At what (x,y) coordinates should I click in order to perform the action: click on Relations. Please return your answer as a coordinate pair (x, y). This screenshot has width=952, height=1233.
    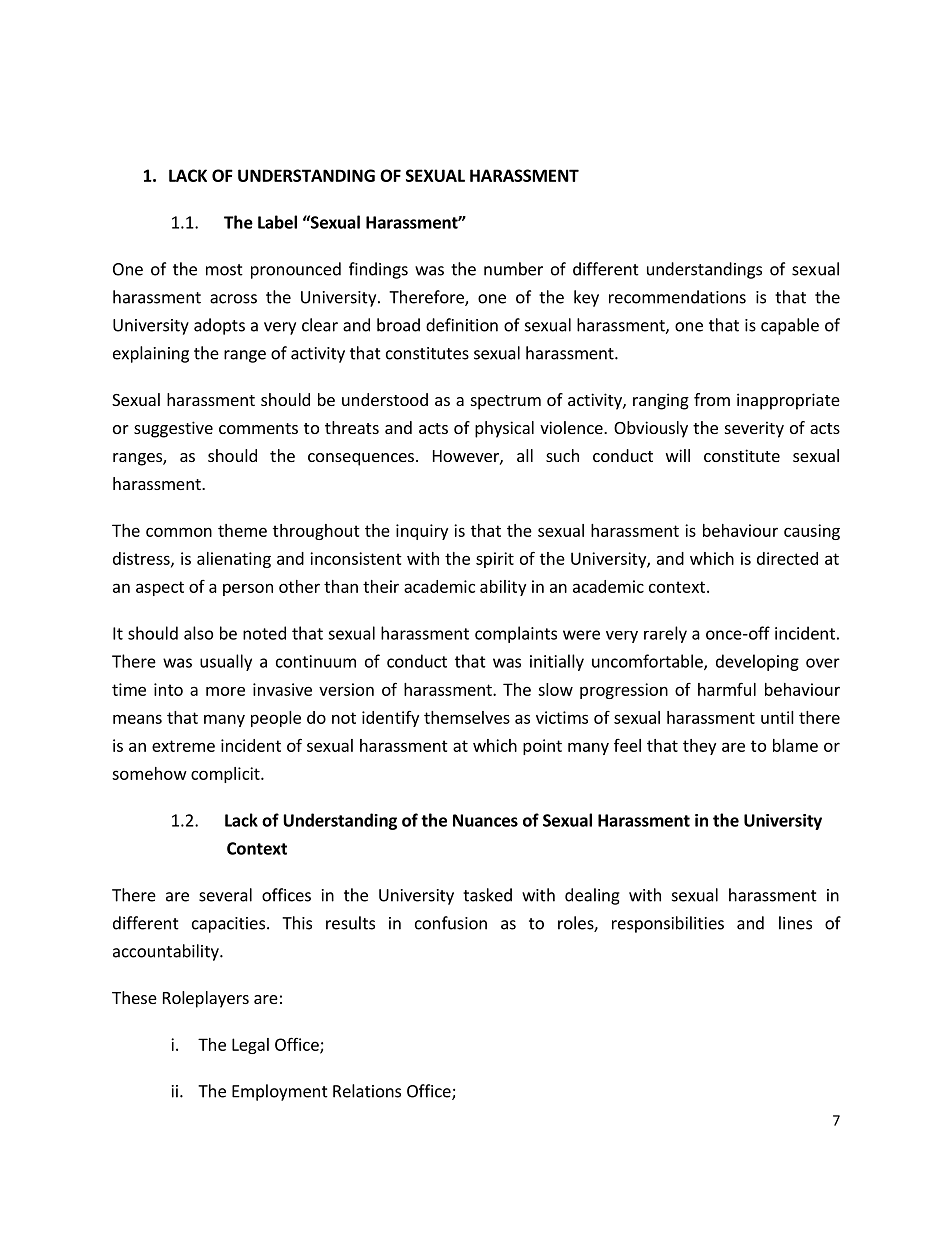
    Looking at the image, I should click on (367, 1091).
